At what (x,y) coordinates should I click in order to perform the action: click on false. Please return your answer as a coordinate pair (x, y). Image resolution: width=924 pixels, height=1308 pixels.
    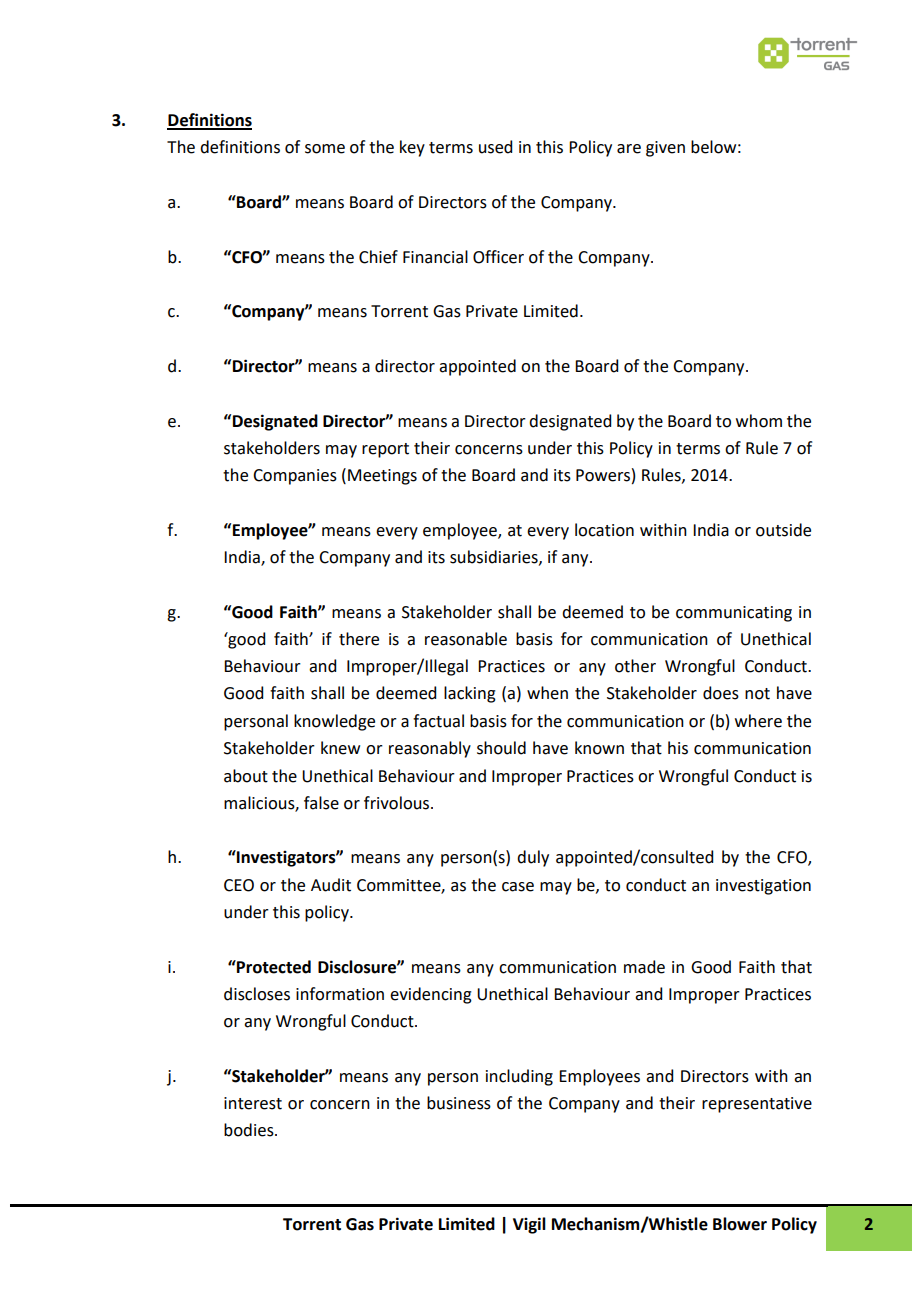
    Looking at the image, I should click on (321, 803).
